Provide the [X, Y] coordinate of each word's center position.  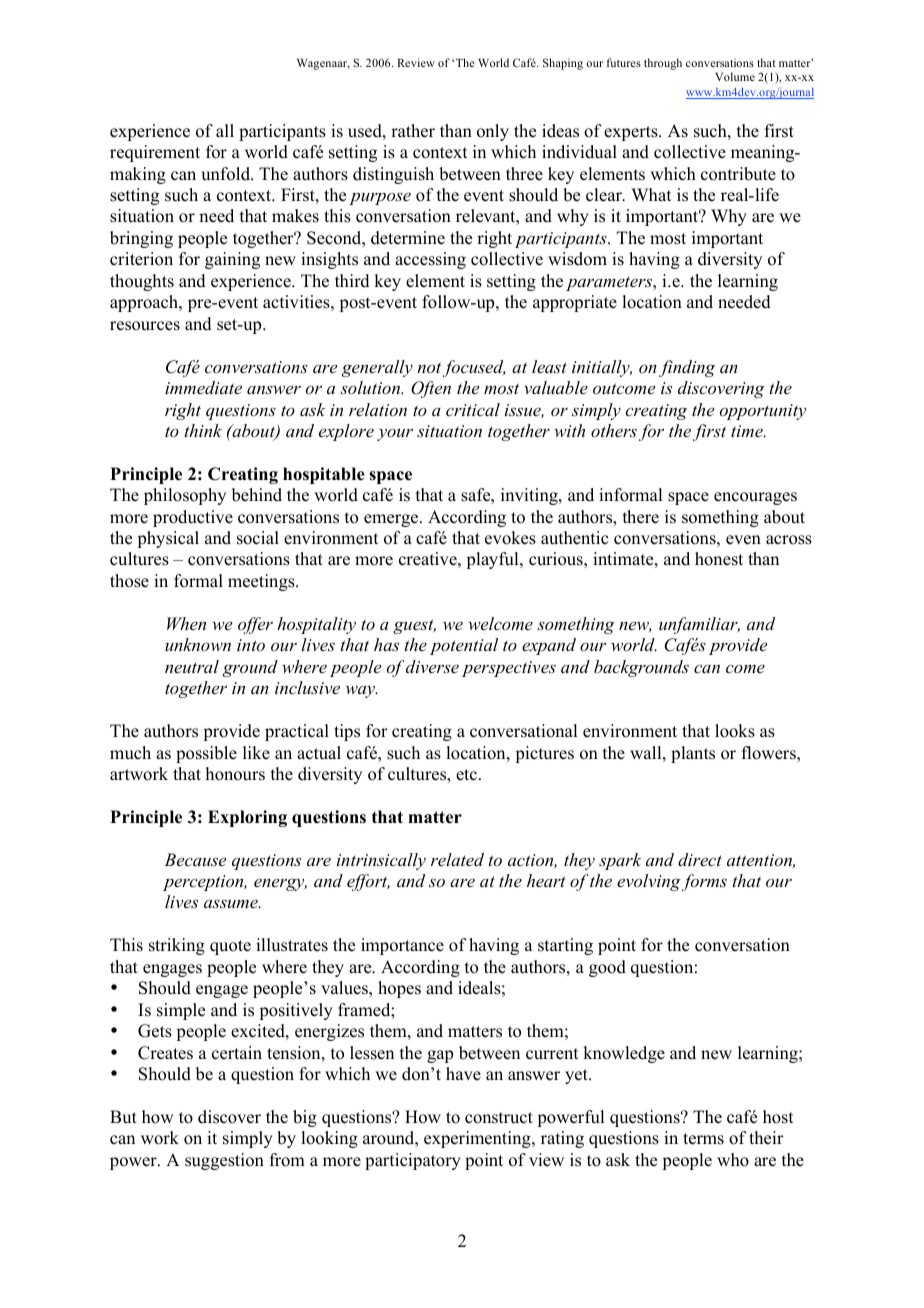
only [493, 132]
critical [473, 409]
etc [468, 775]
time [748, 431]
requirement [155, 153]
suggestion [224, 1161]
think [203, 430]
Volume [735, 76]
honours [235, 774]
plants [693, 754]
